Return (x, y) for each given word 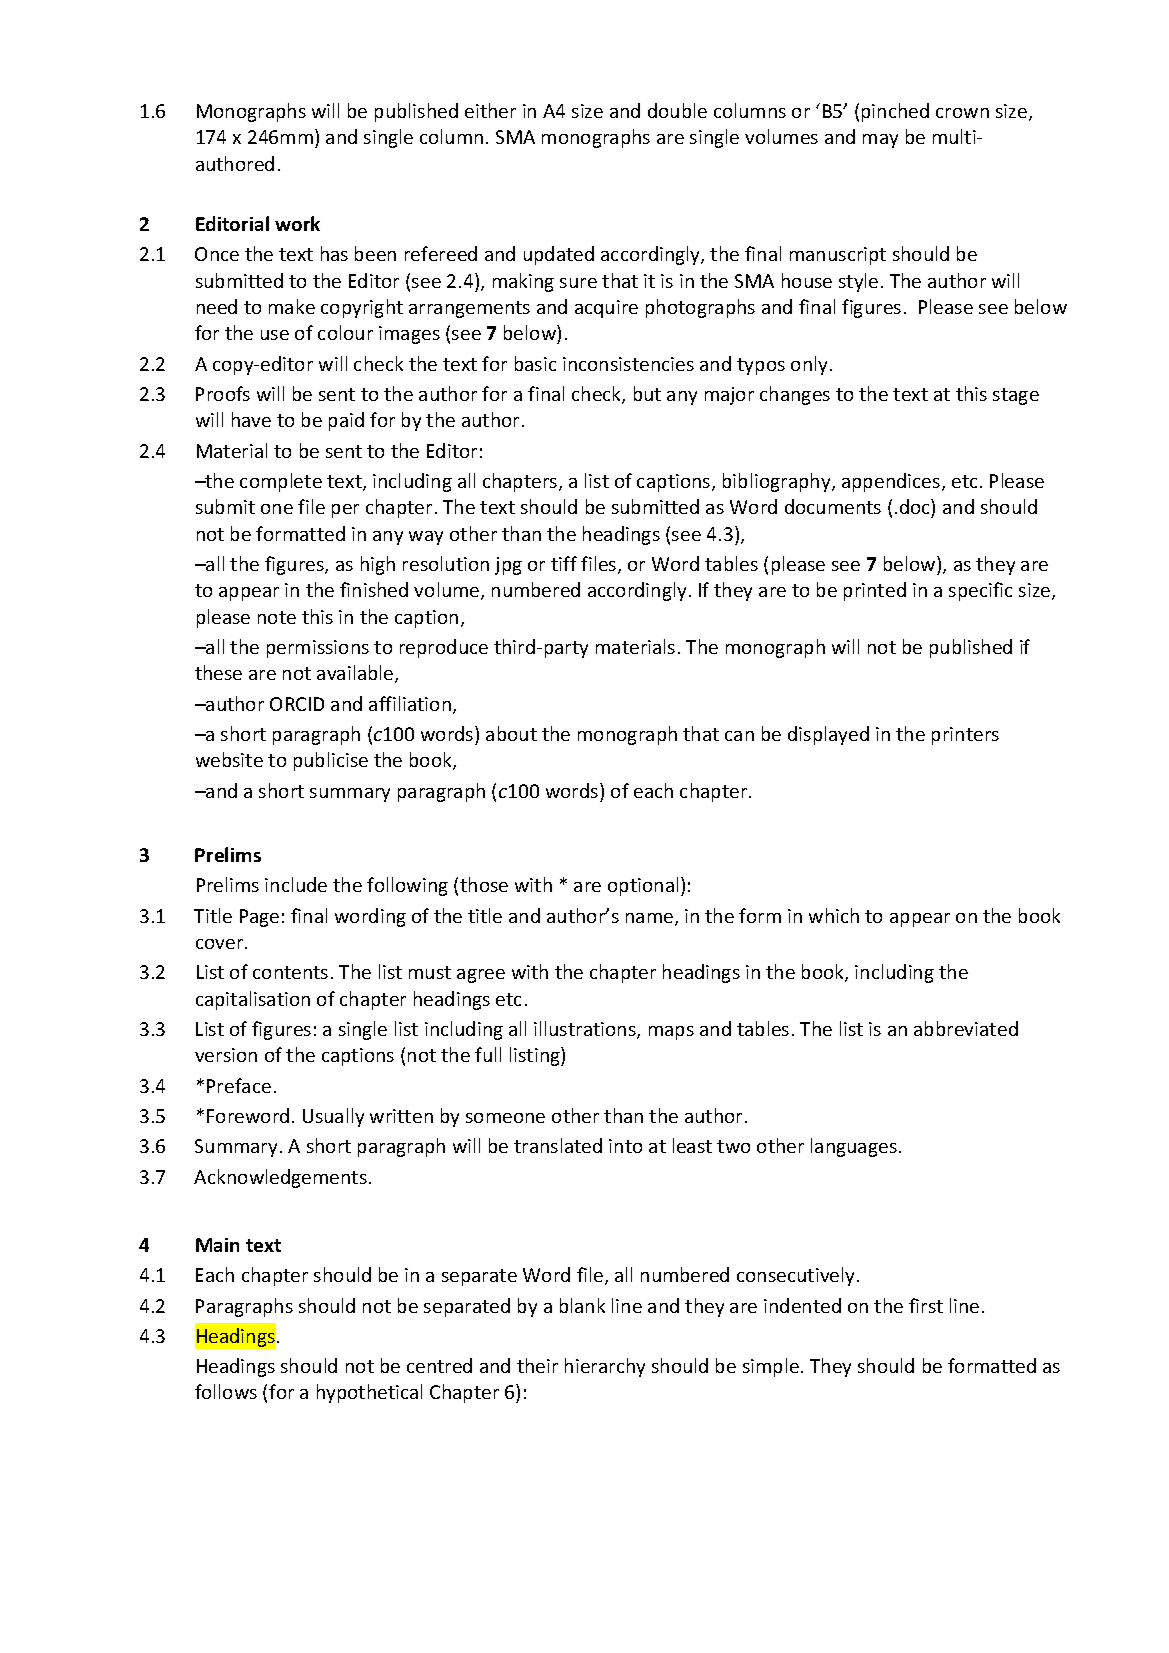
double (677, 110)
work (297, 223)
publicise (331, 761)
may (880, 141)
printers (965, 736)
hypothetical (369, 1393)
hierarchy (605, 1367)
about (511, 733)
